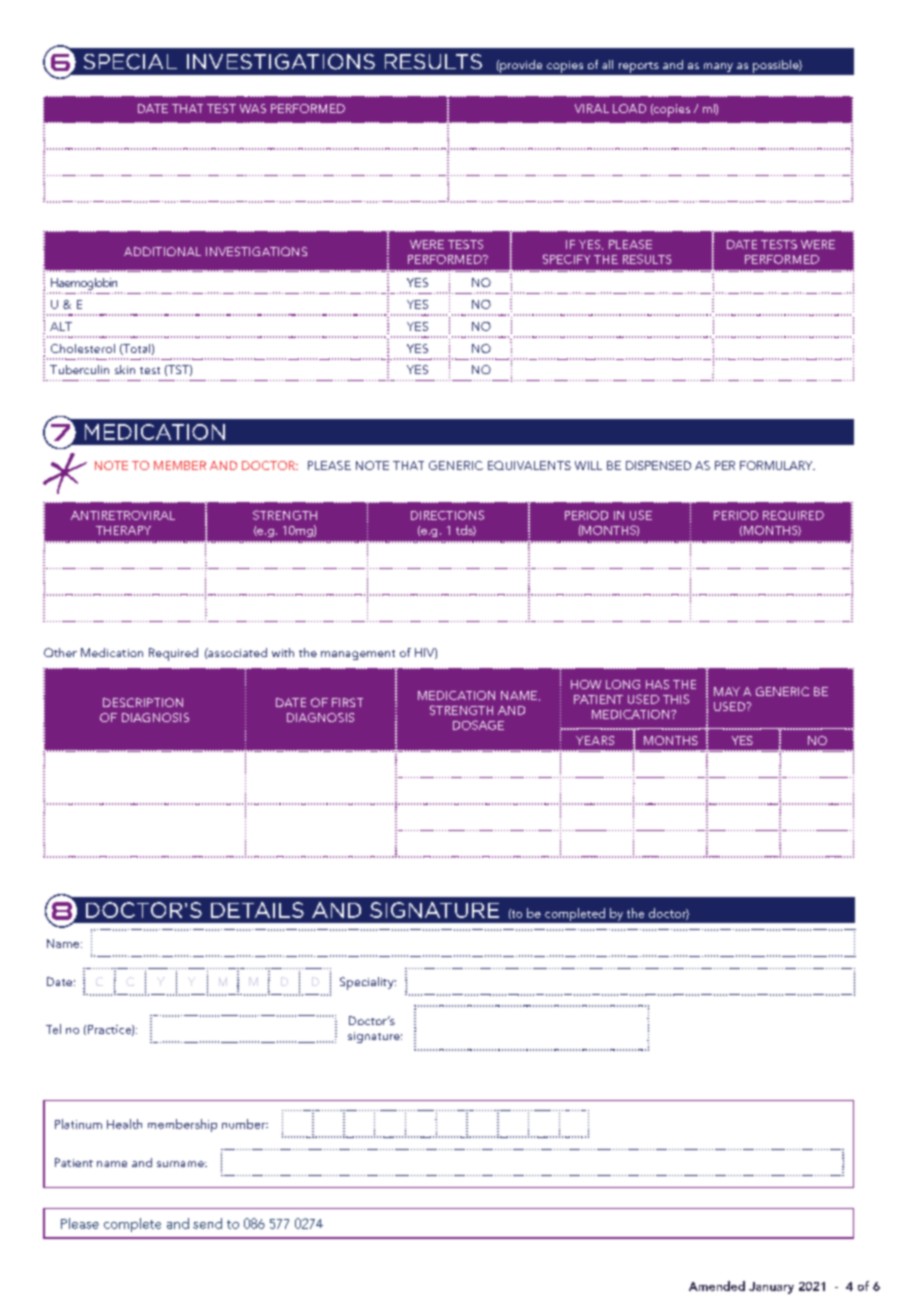  What do you see at coordinates (125, 369) in the screenshot?
I see `skin` at bounding box center [125, 369].
